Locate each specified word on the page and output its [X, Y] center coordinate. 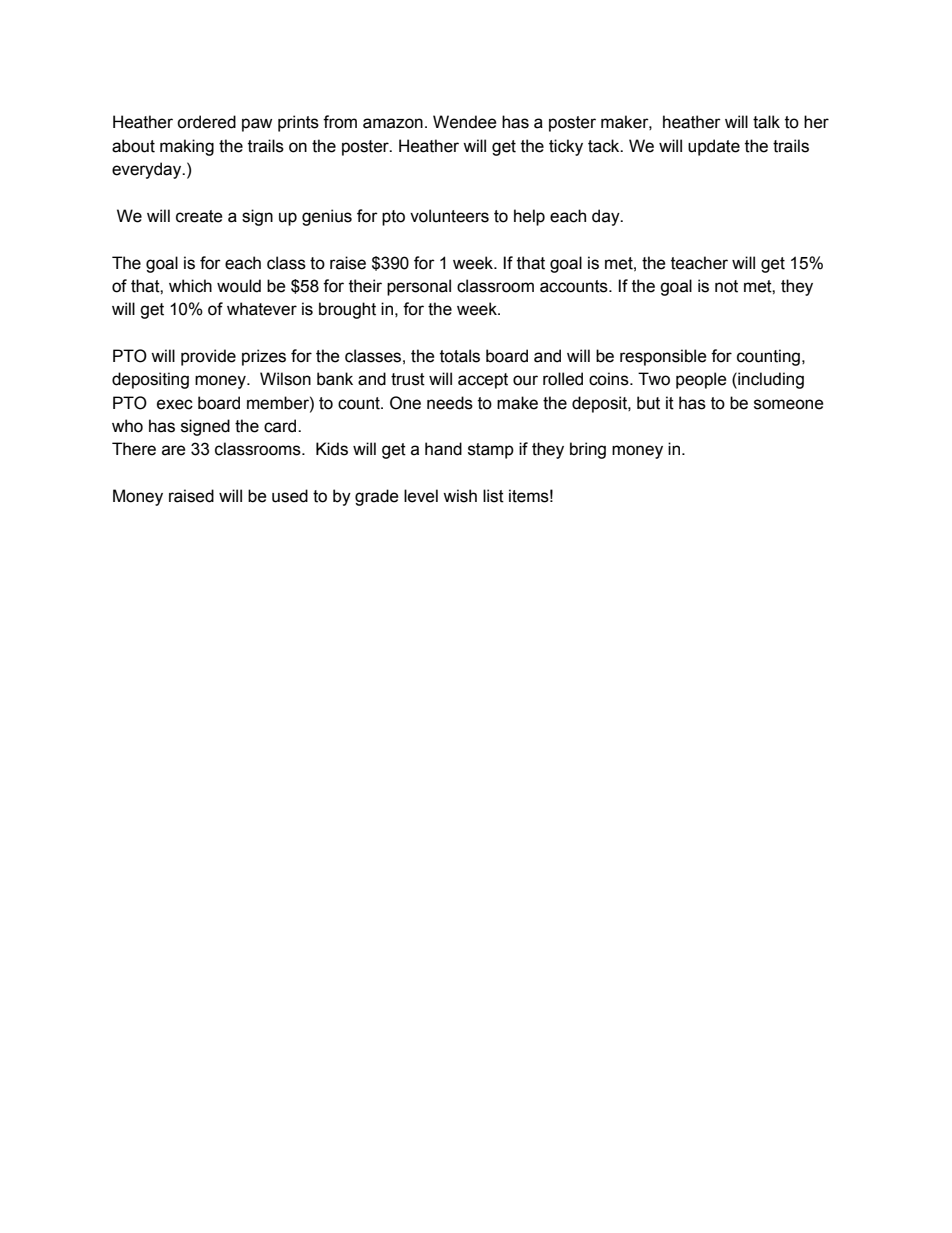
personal [419, 287]
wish [460, 496]
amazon [393, 123]
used [290, 496]
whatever [262, 309]
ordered [206, 122]
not [726, 286]
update [714, 147]
